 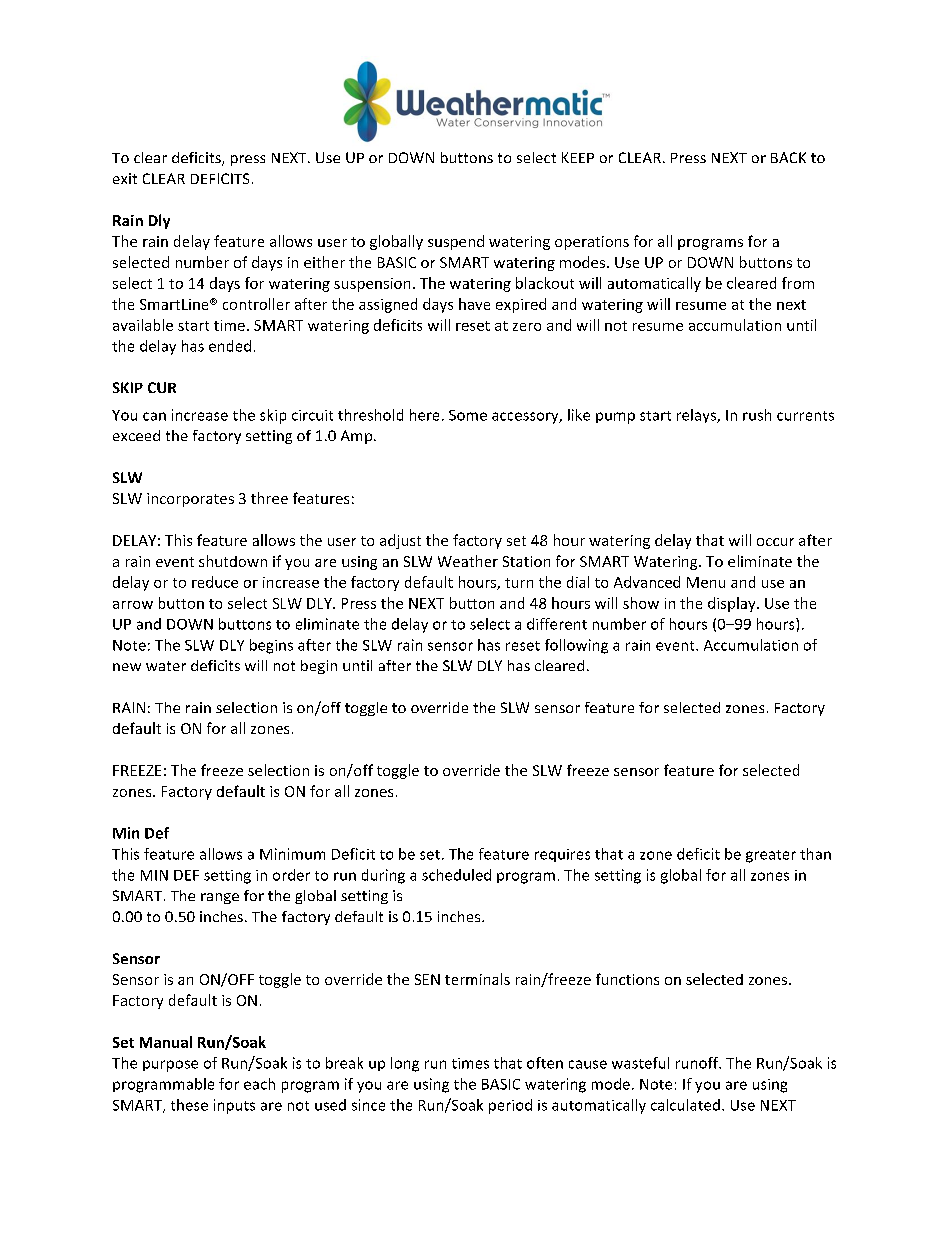 I want to click on display, so click(x=733, y=604).
